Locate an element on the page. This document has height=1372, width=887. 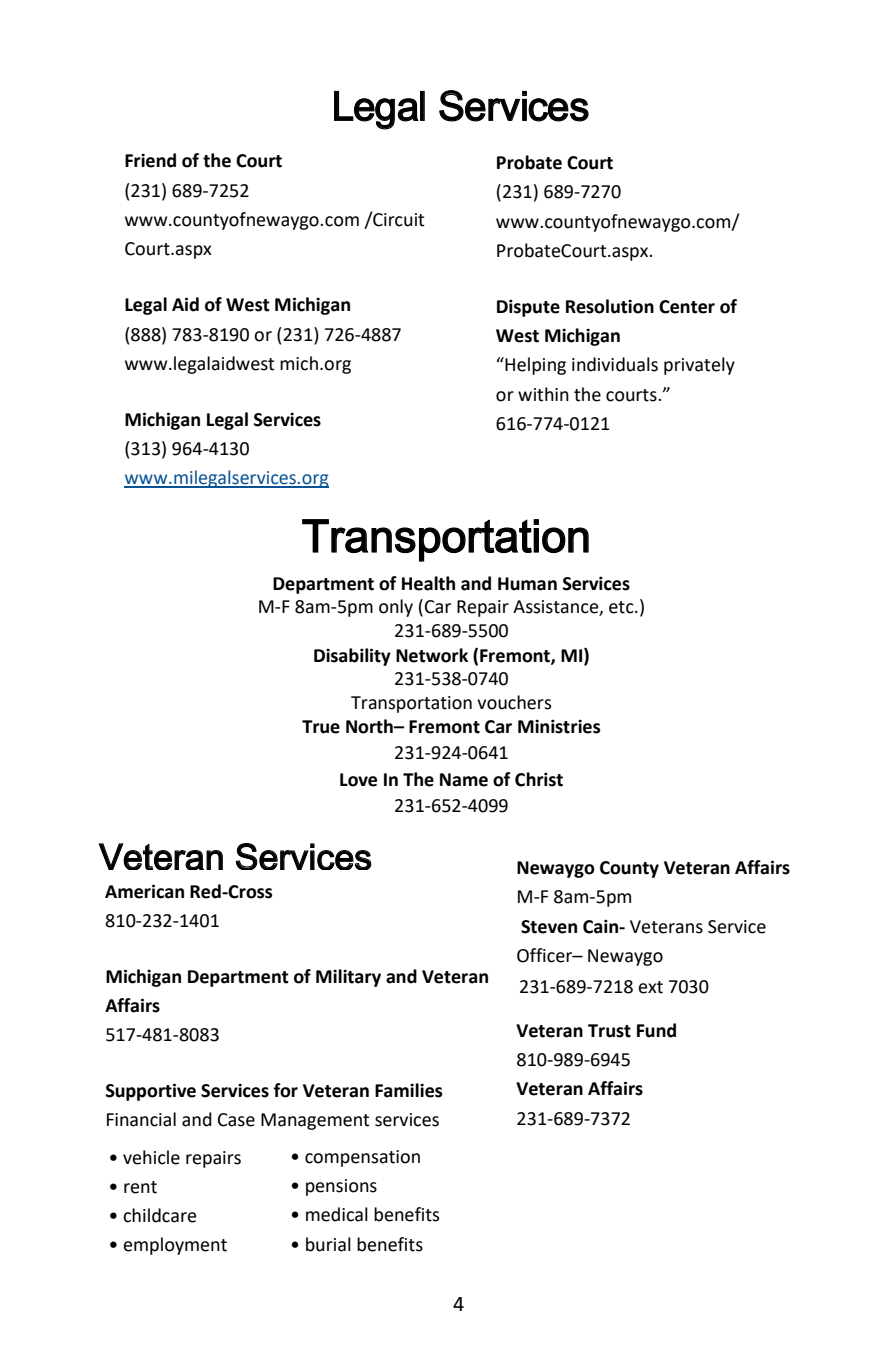
employment is located at coordinates (175, 1246).
